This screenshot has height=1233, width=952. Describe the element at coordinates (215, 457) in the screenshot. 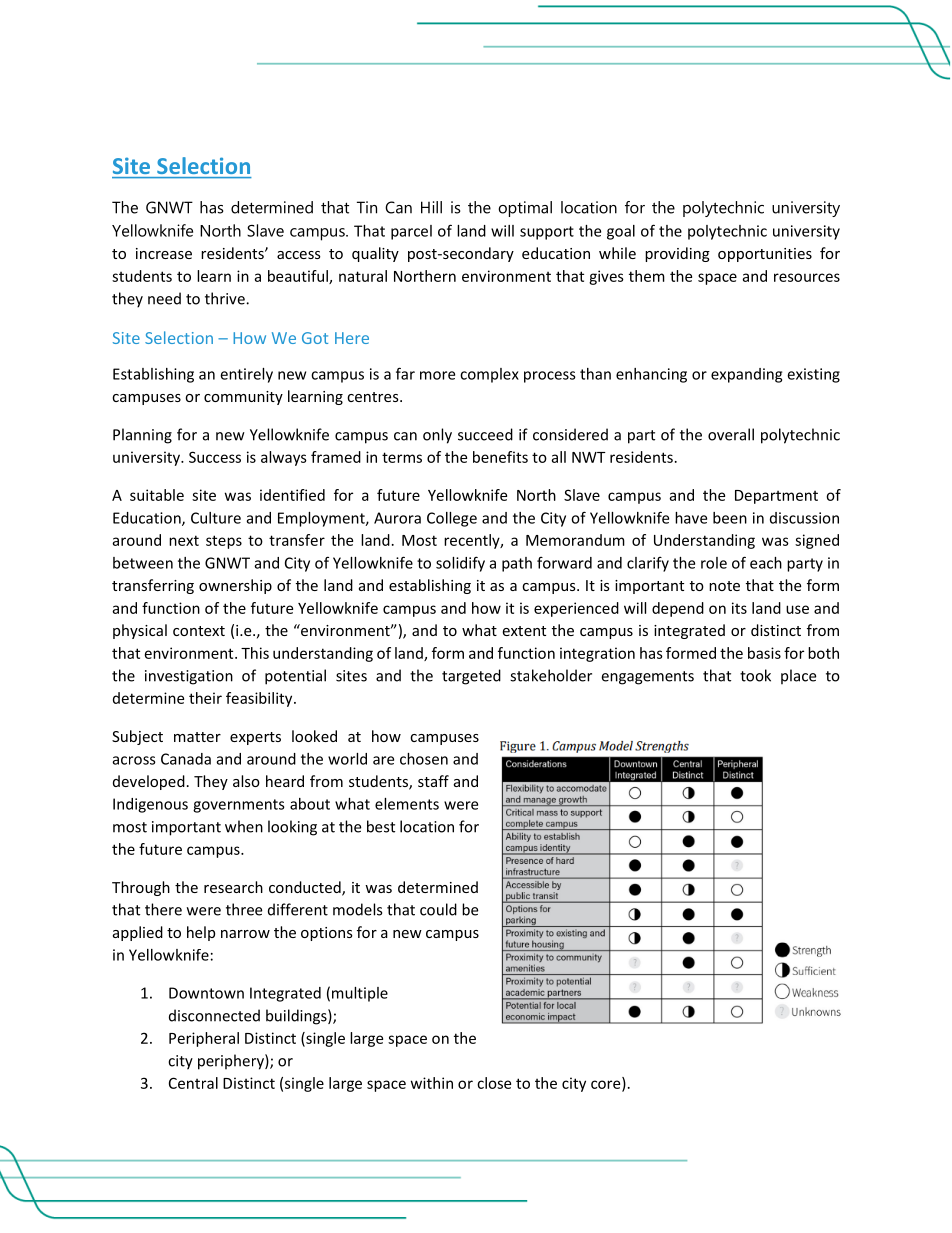

I see `Success` at that location.
